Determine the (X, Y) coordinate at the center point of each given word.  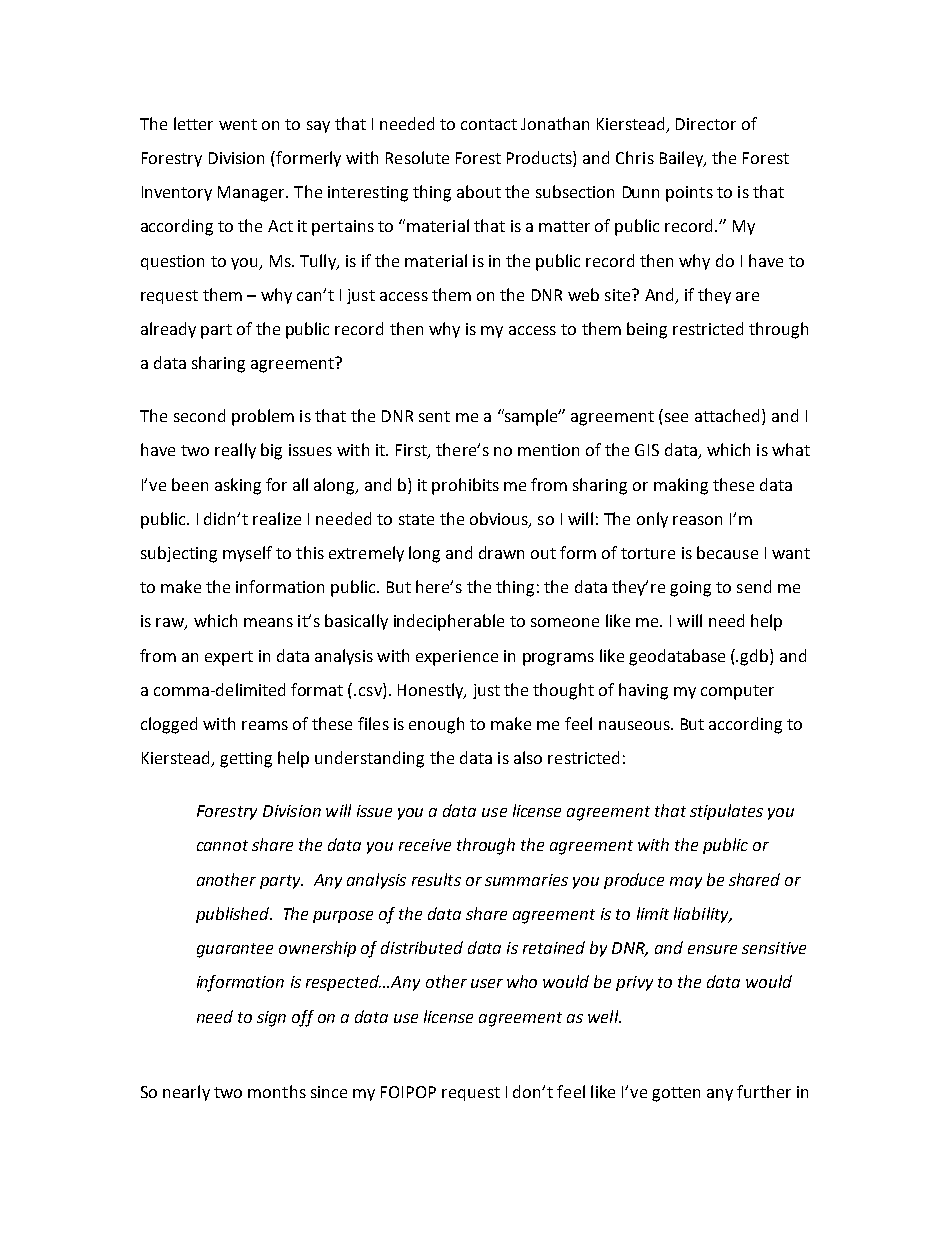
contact (489, 124)
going (690, 589)
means (268, 622)
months (277, 1091)
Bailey (682, 159)
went (238, 124)
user (487, 983)
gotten (676, 1094)
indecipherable (449, 622)
